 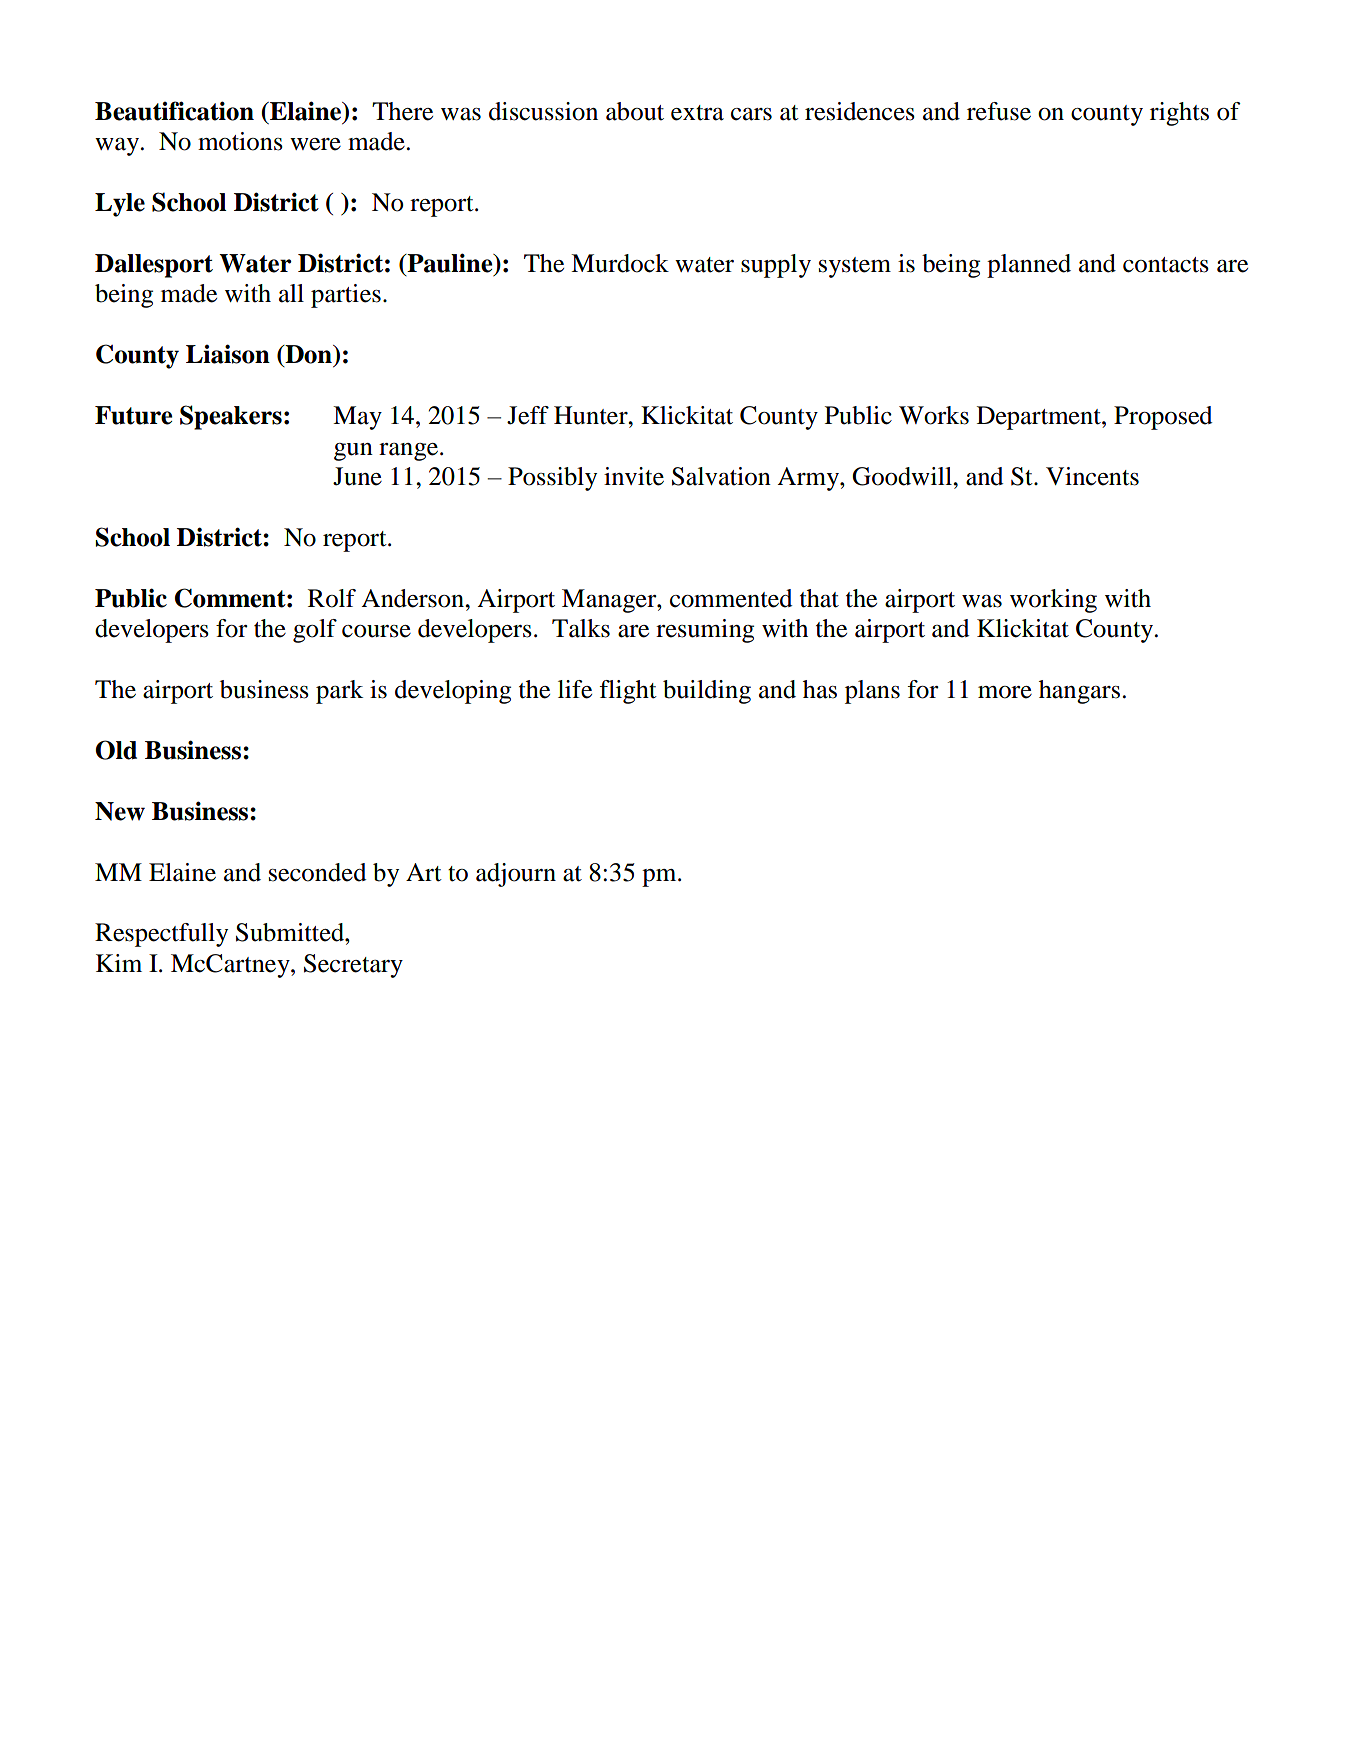 What do you see at coordinates (634, 476) in the page?
I see `invite` at bounding box center [634, 476].
